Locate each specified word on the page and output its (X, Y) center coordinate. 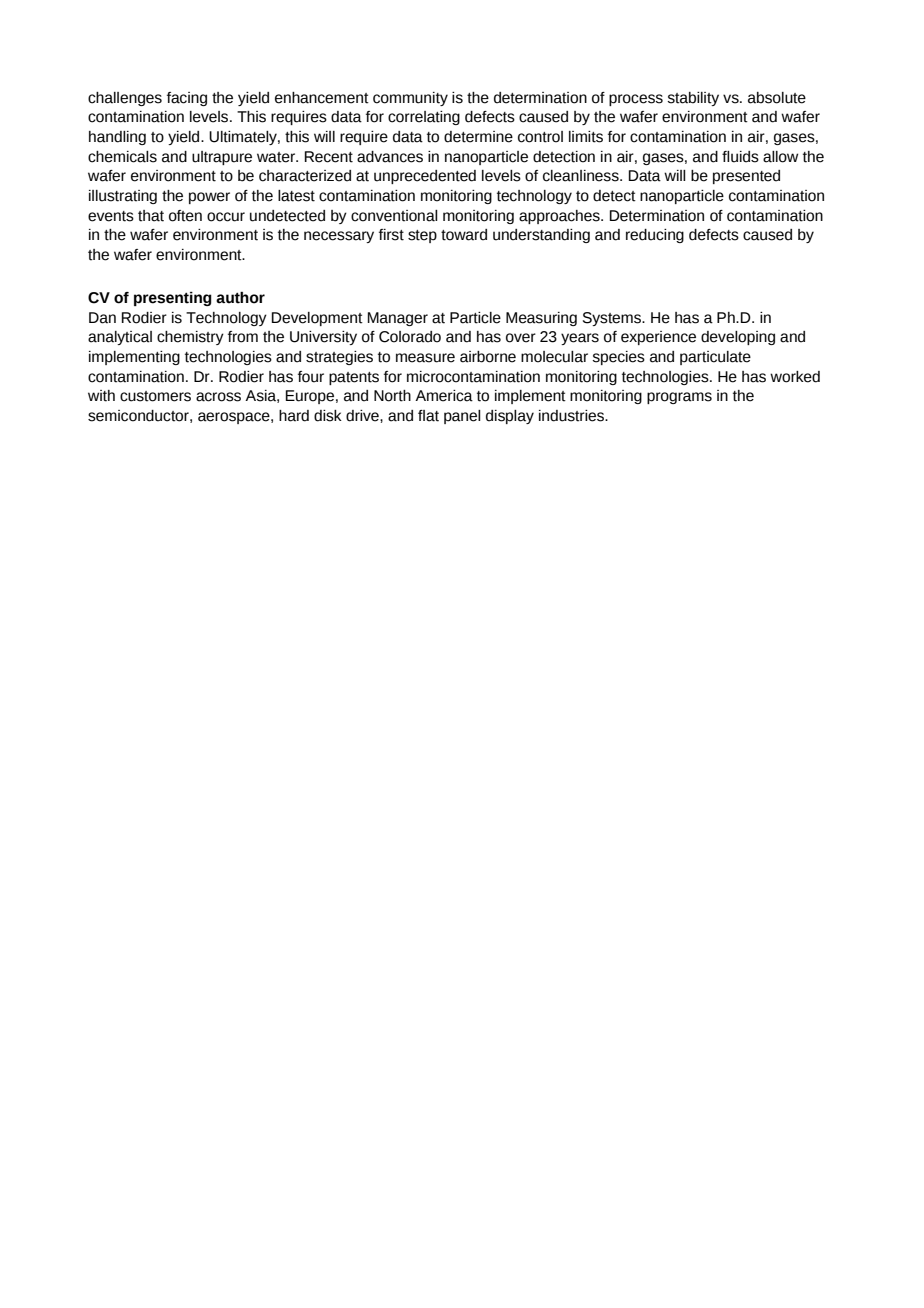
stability (693, 99)
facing (187, 99)
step (422, 236)
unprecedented (425, 177)
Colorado (410, 337)
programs (679, 398)
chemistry (190, 338)
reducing (655, 236)
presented (746, 177)
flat (428, 416)
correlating (424, 118)
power (209, 198)
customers (155, 396)
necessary (339, 237)
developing (738, 338)
